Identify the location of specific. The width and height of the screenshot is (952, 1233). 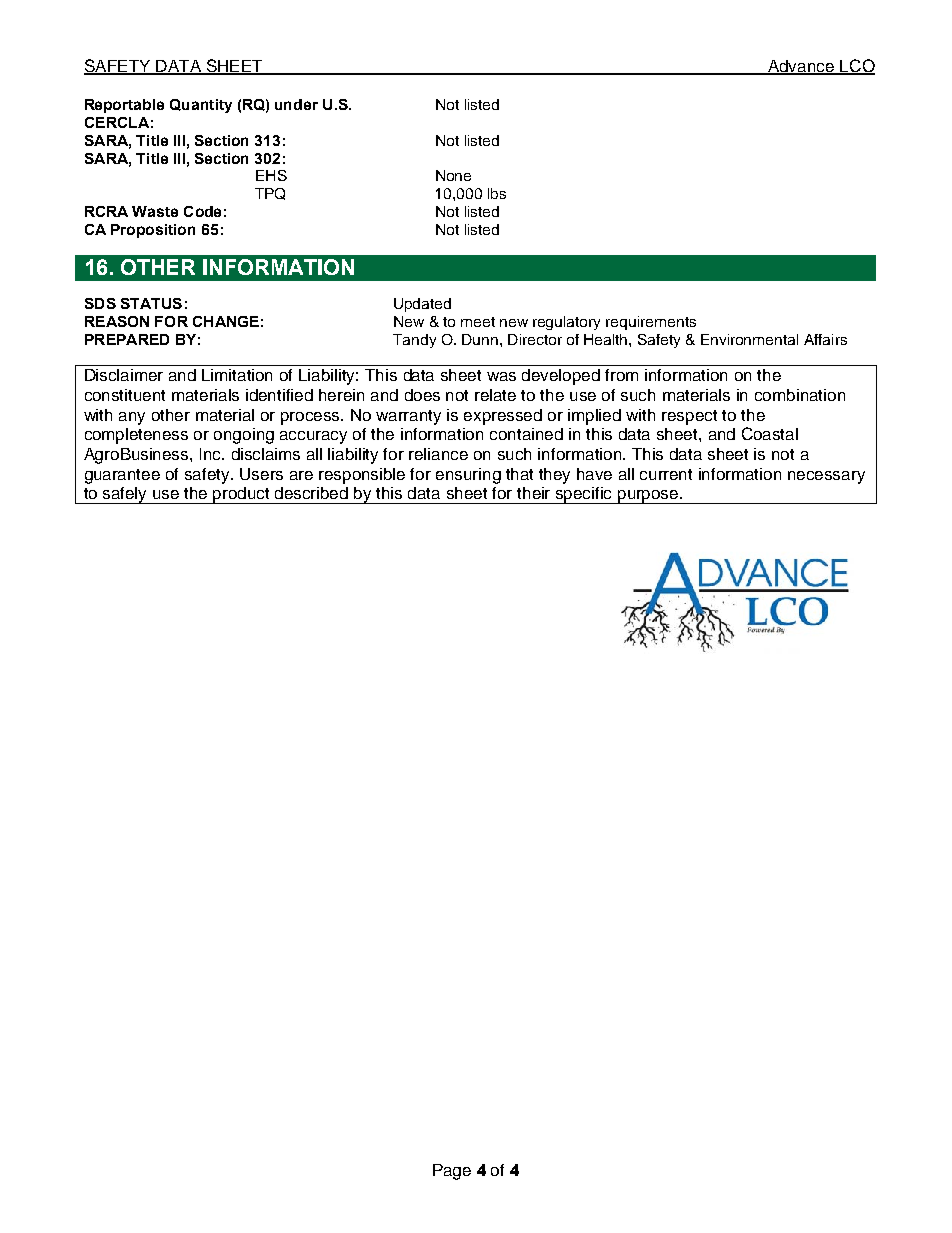
(584, 495).
